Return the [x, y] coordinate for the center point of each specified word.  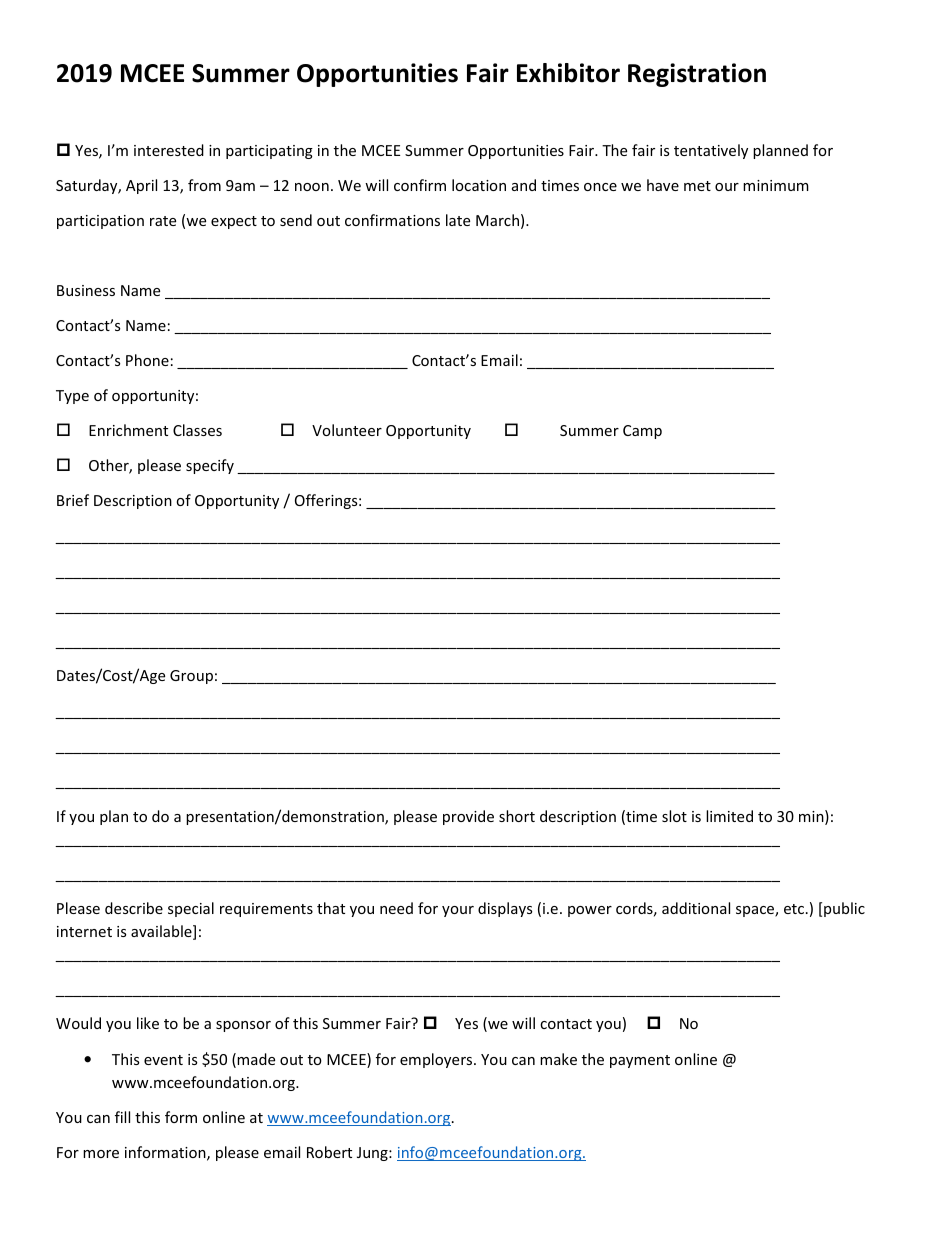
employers [437, 1060]
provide [468, 817]
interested [169, 150]
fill [122, 1117]
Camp [642, 432]
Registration [697, 75]
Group [191, 677]
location [479, 185]
